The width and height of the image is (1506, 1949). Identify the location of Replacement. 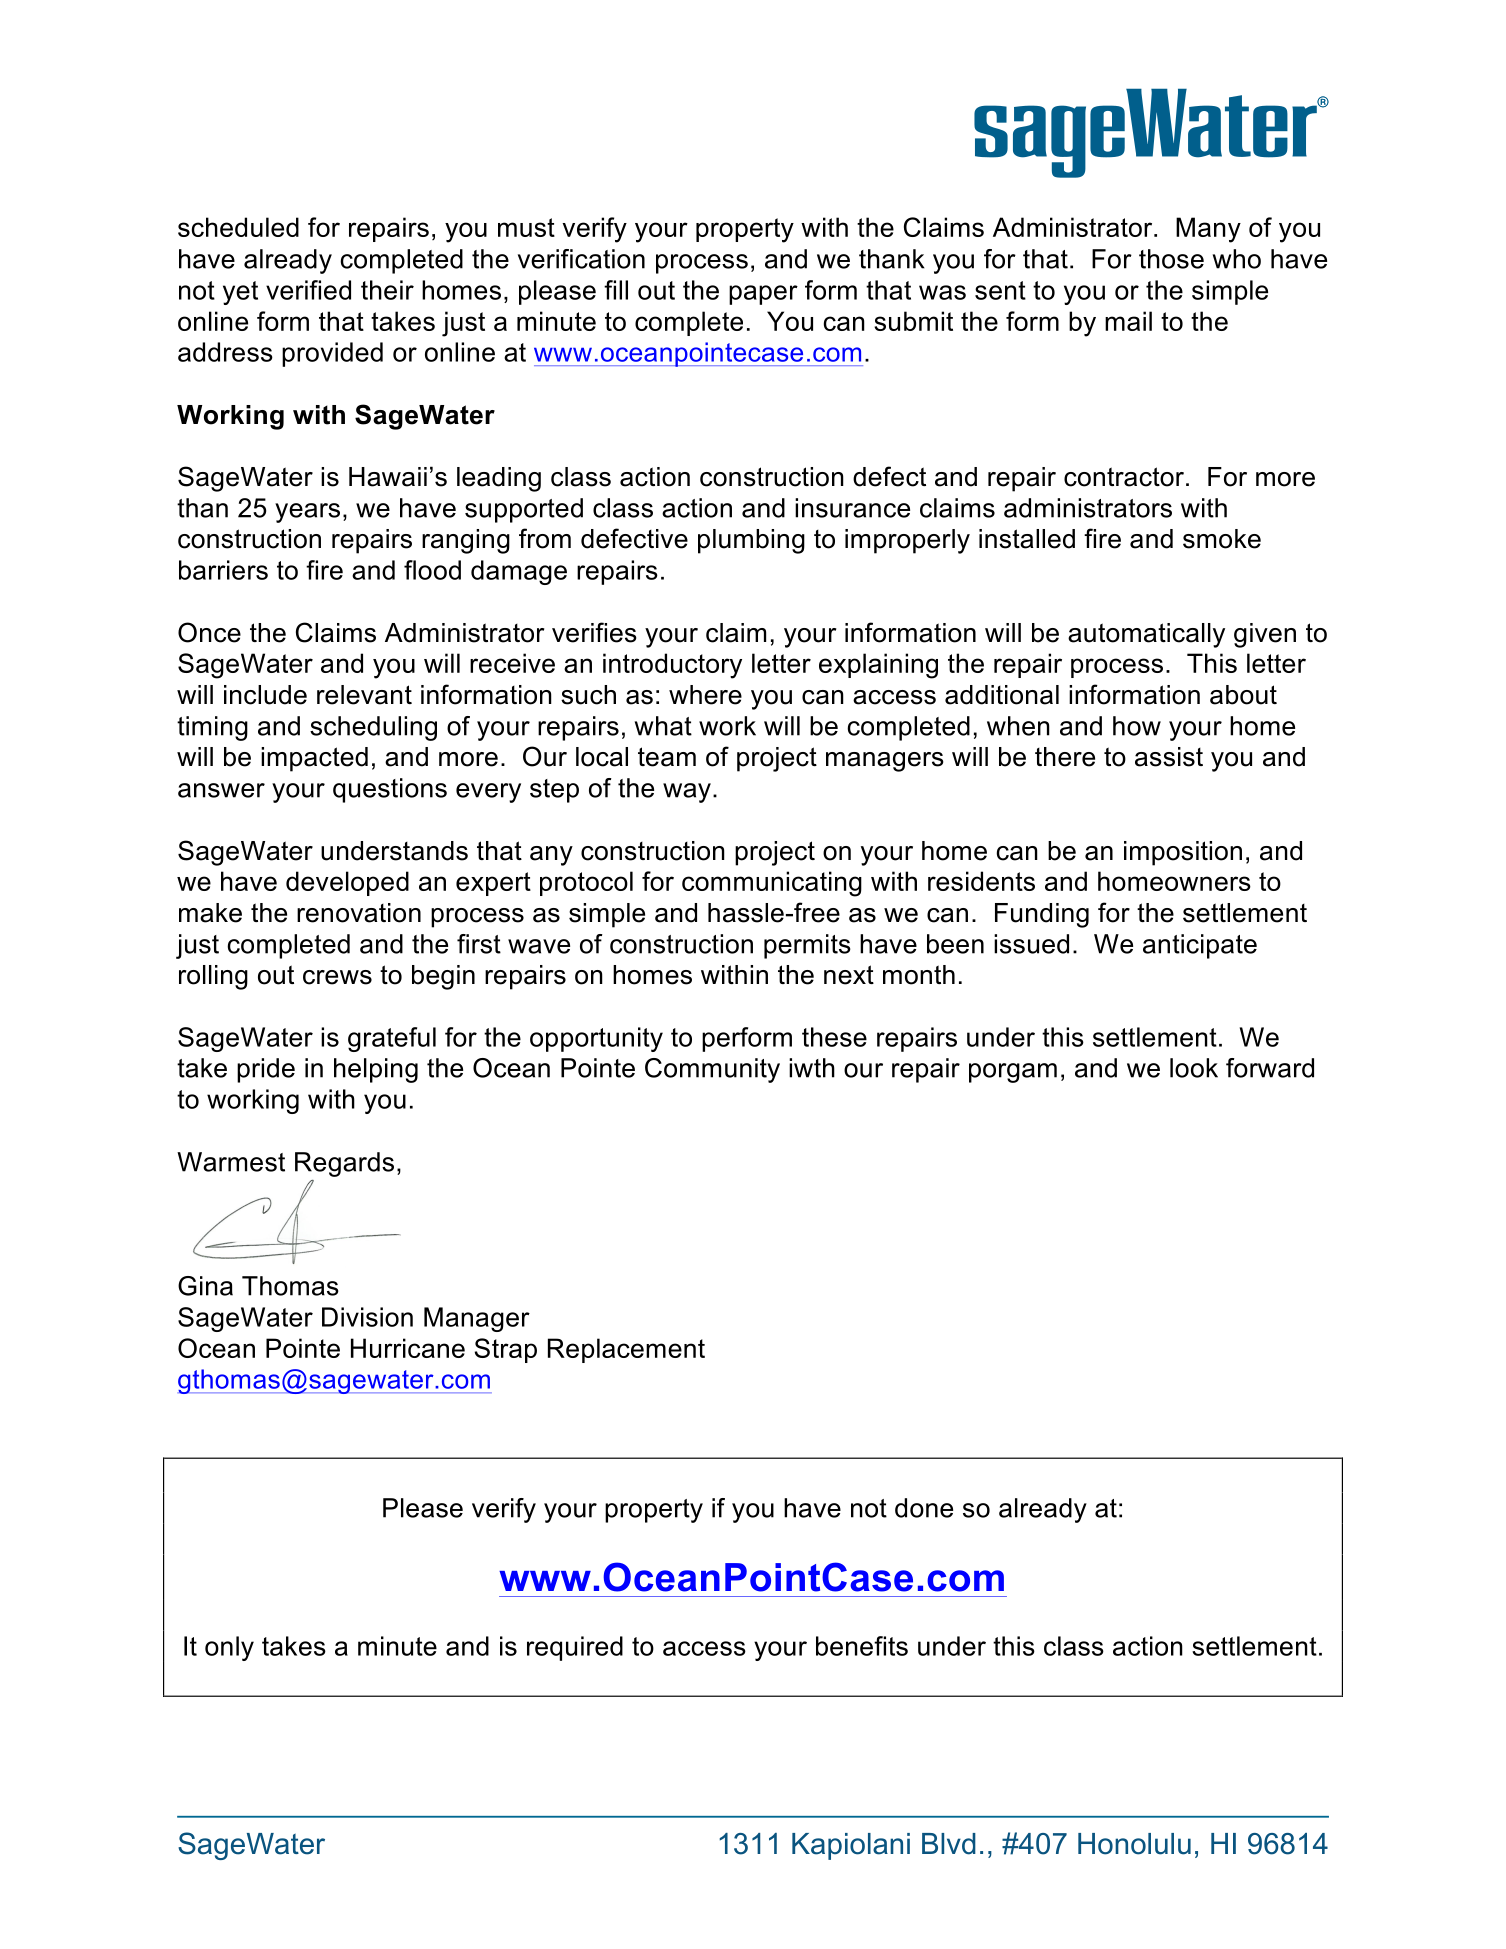
(626, 1350).
